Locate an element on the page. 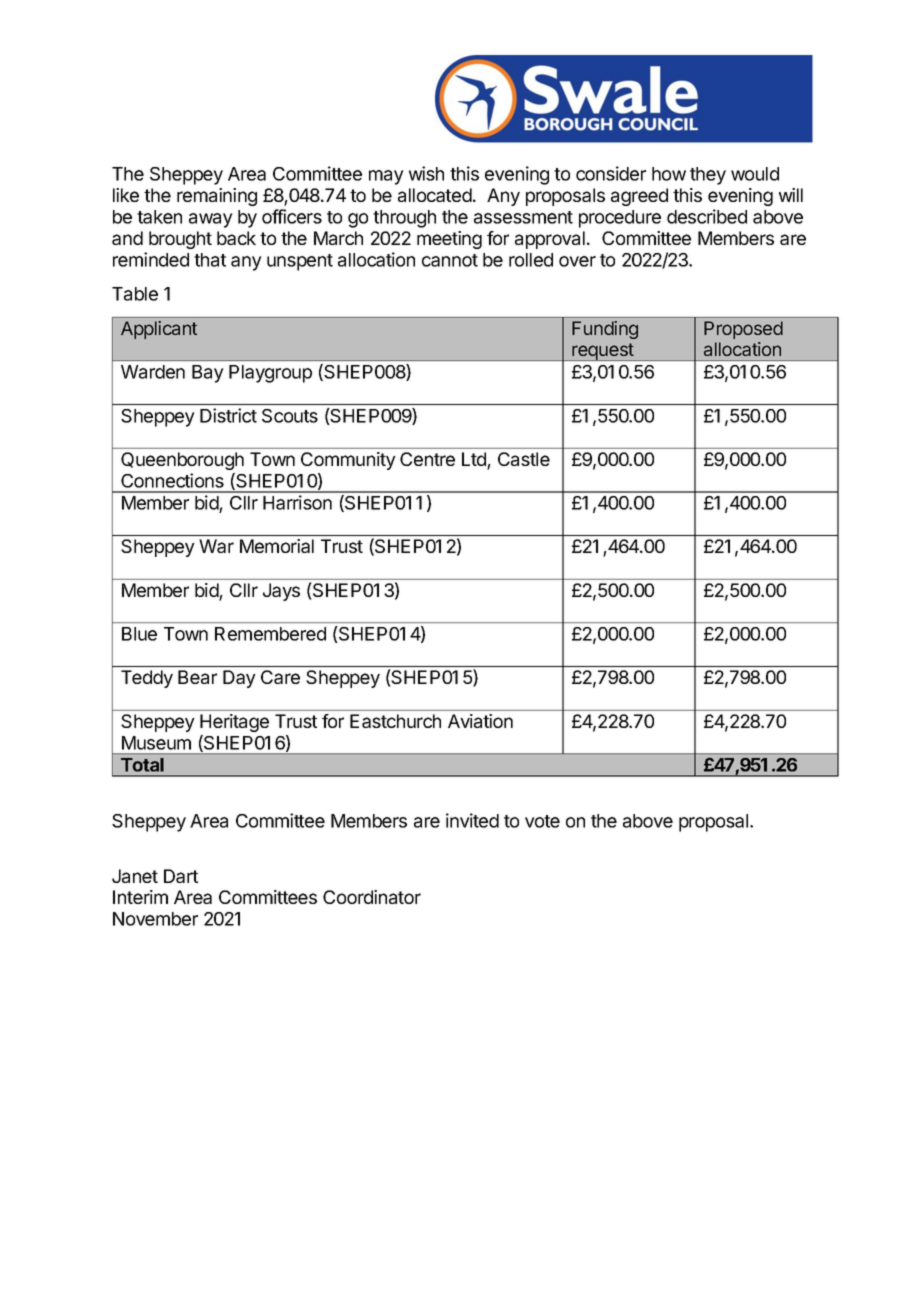 This image has width=924, height=1308. allocated is located at coordinates (435, 195).
